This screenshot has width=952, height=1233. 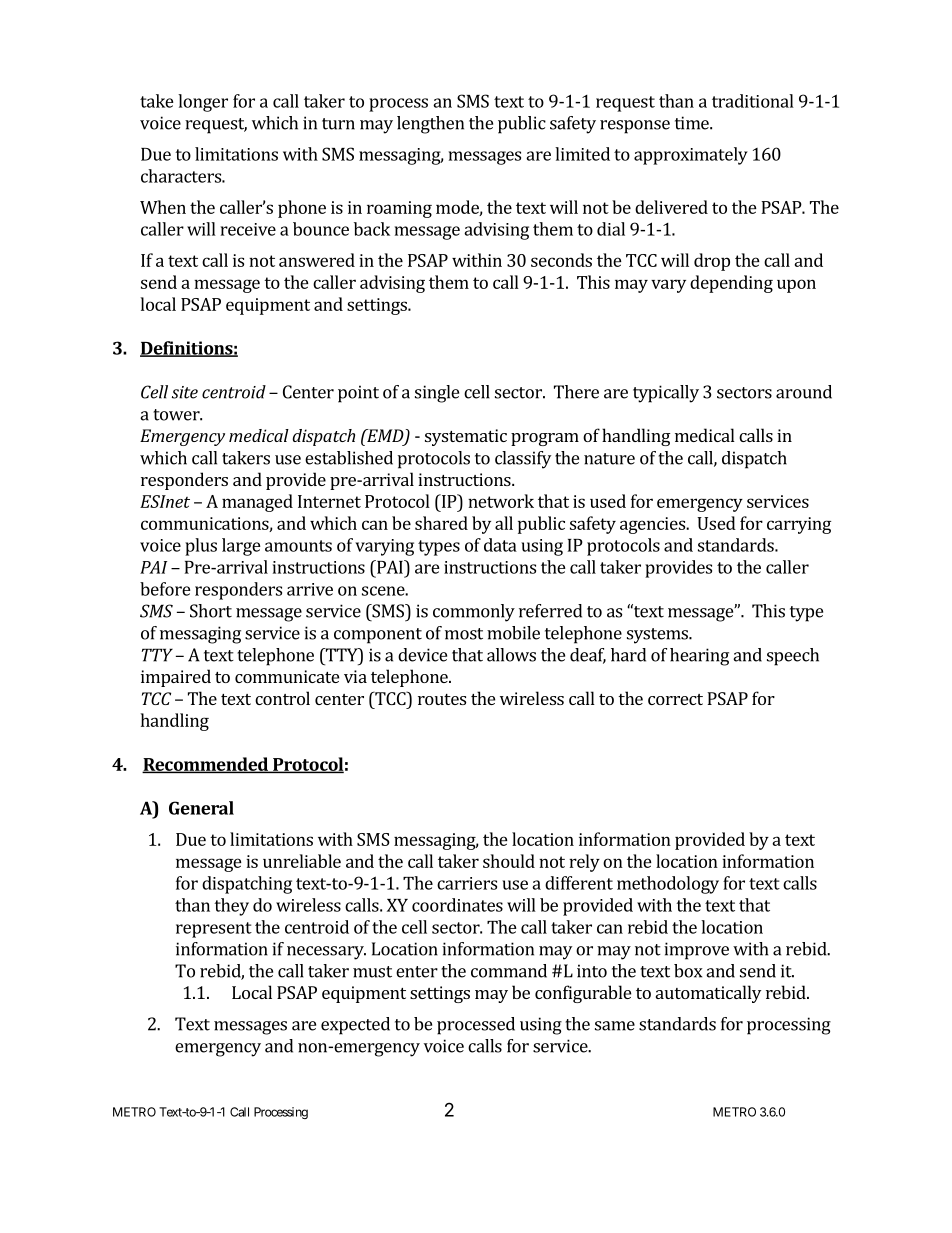 I want to click on around, so click(x=804, y=392).
